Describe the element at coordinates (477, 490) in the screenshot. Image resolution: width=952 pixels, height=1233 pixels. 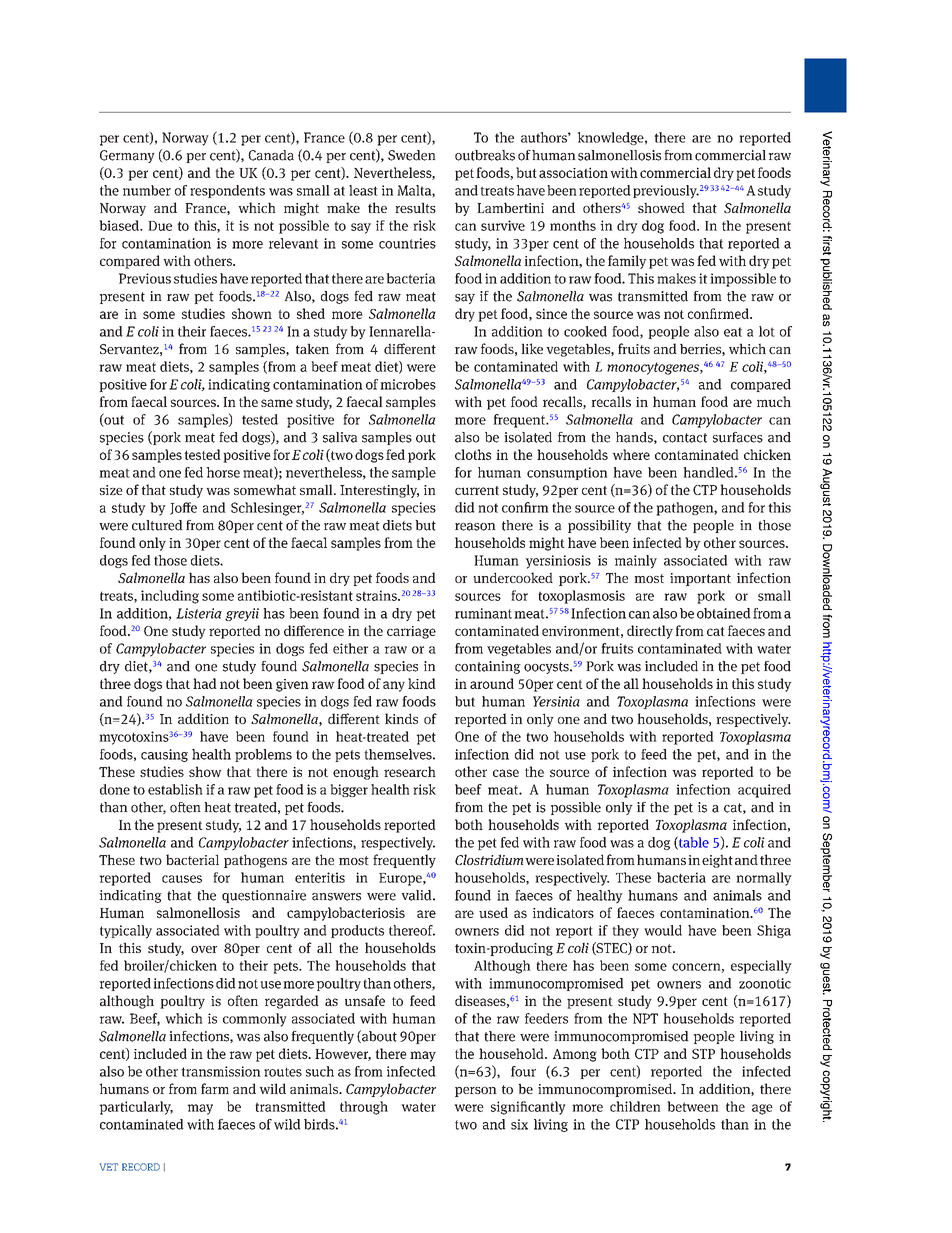
I see `current` at that location.
